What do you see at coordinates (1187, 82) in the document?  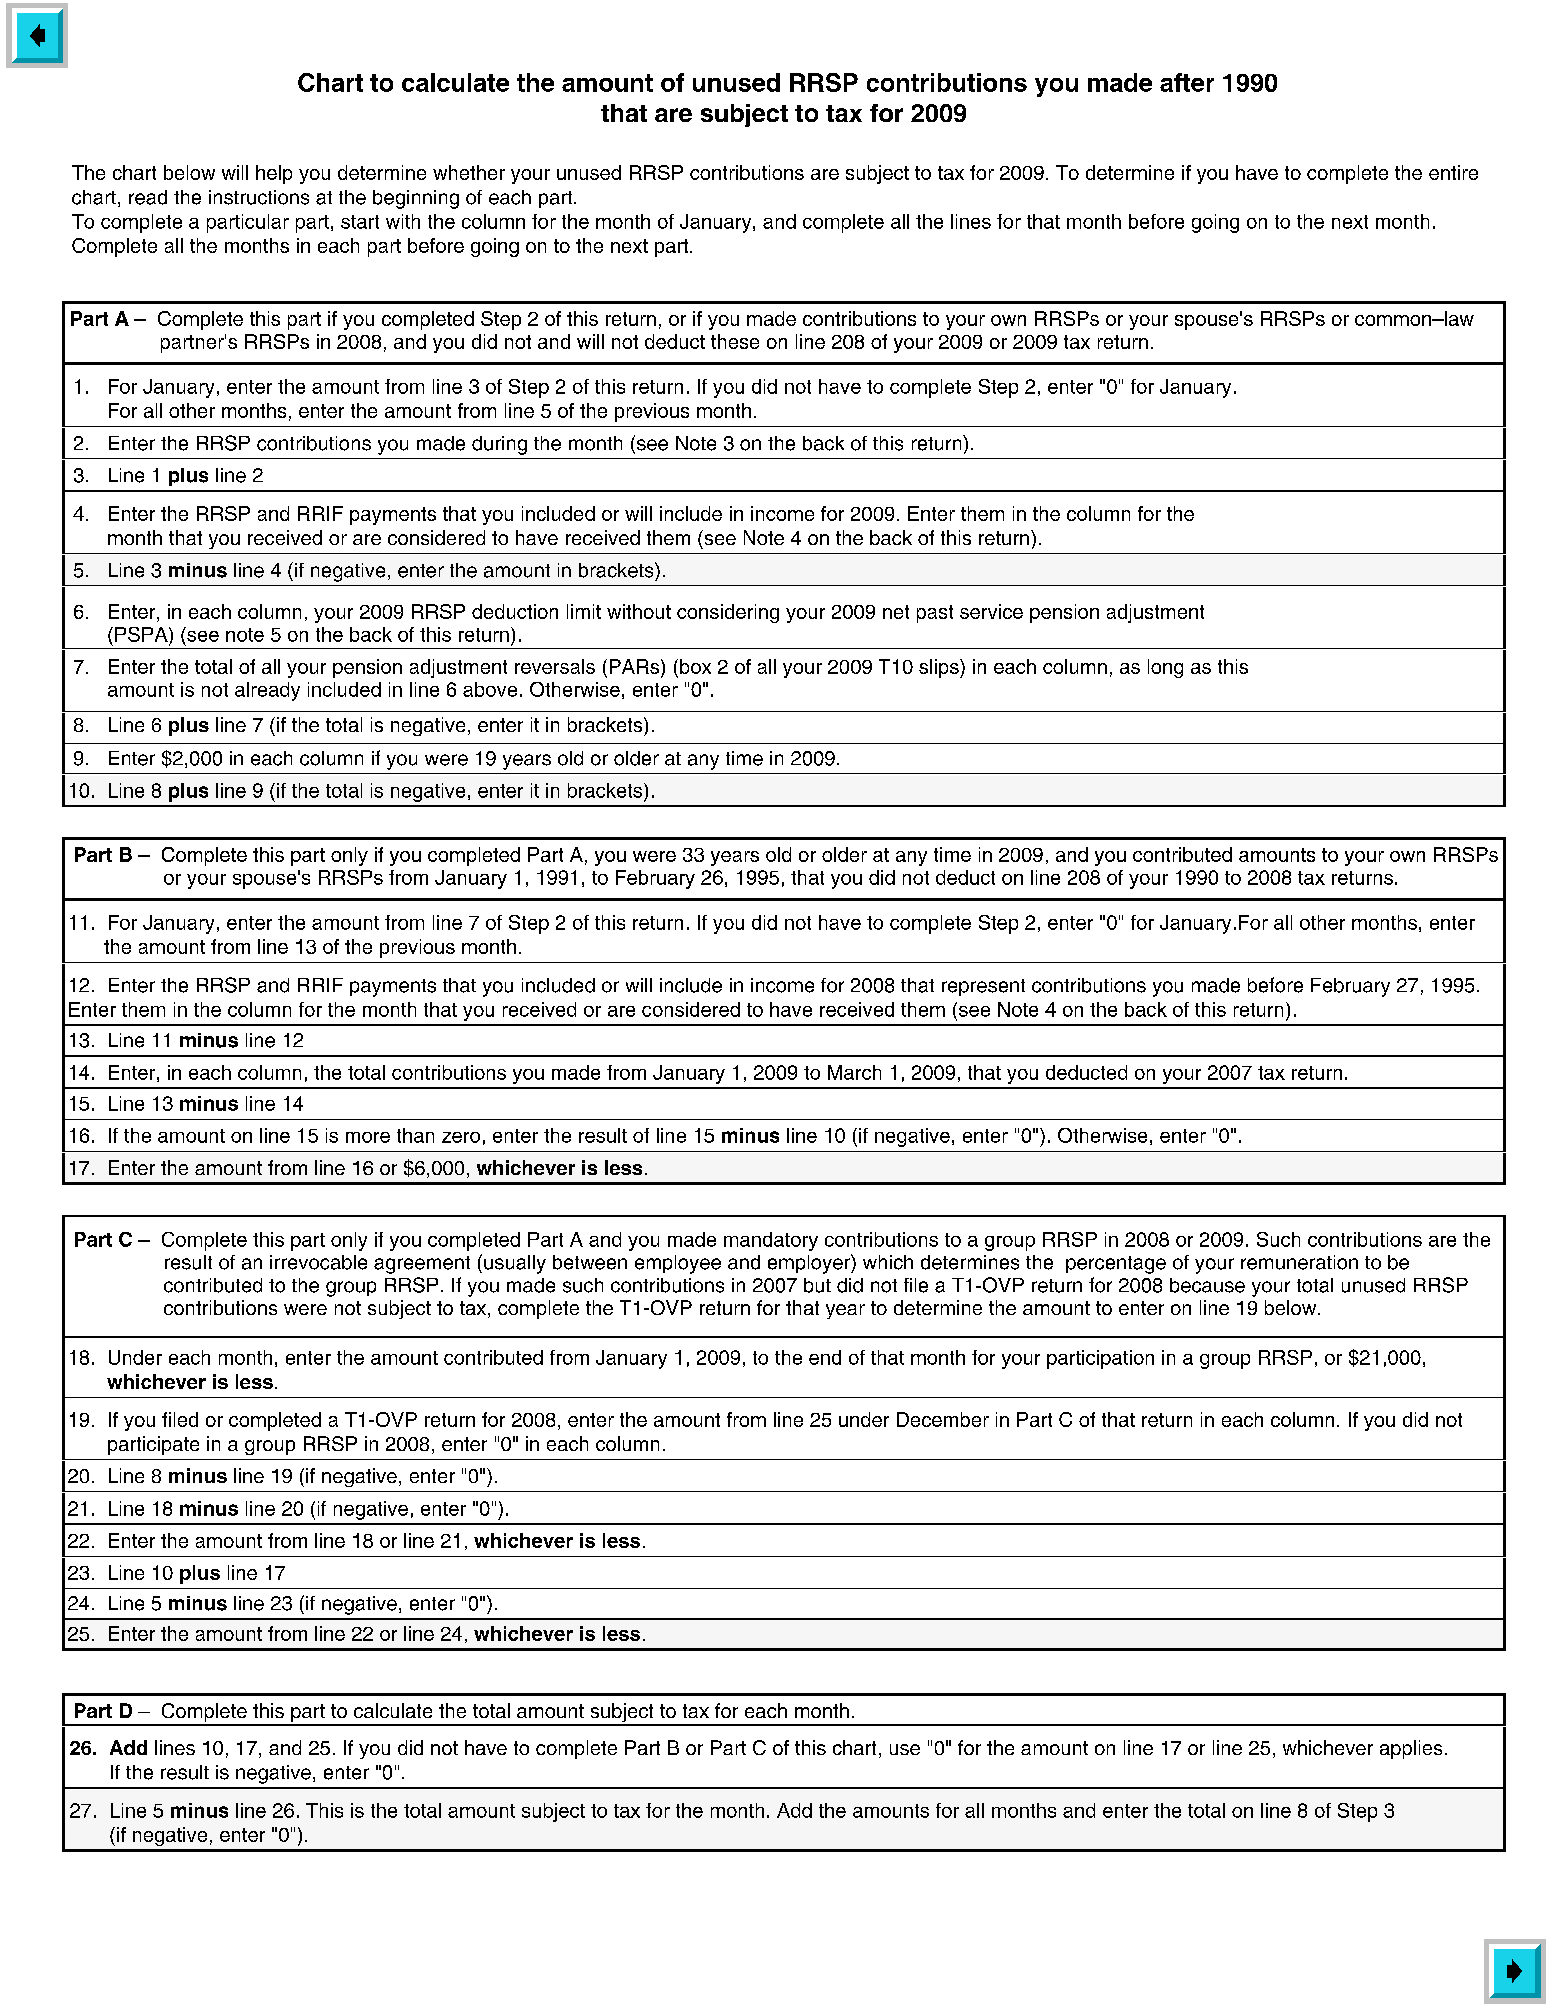 I see `after` at bounding box center [1187, 82].
